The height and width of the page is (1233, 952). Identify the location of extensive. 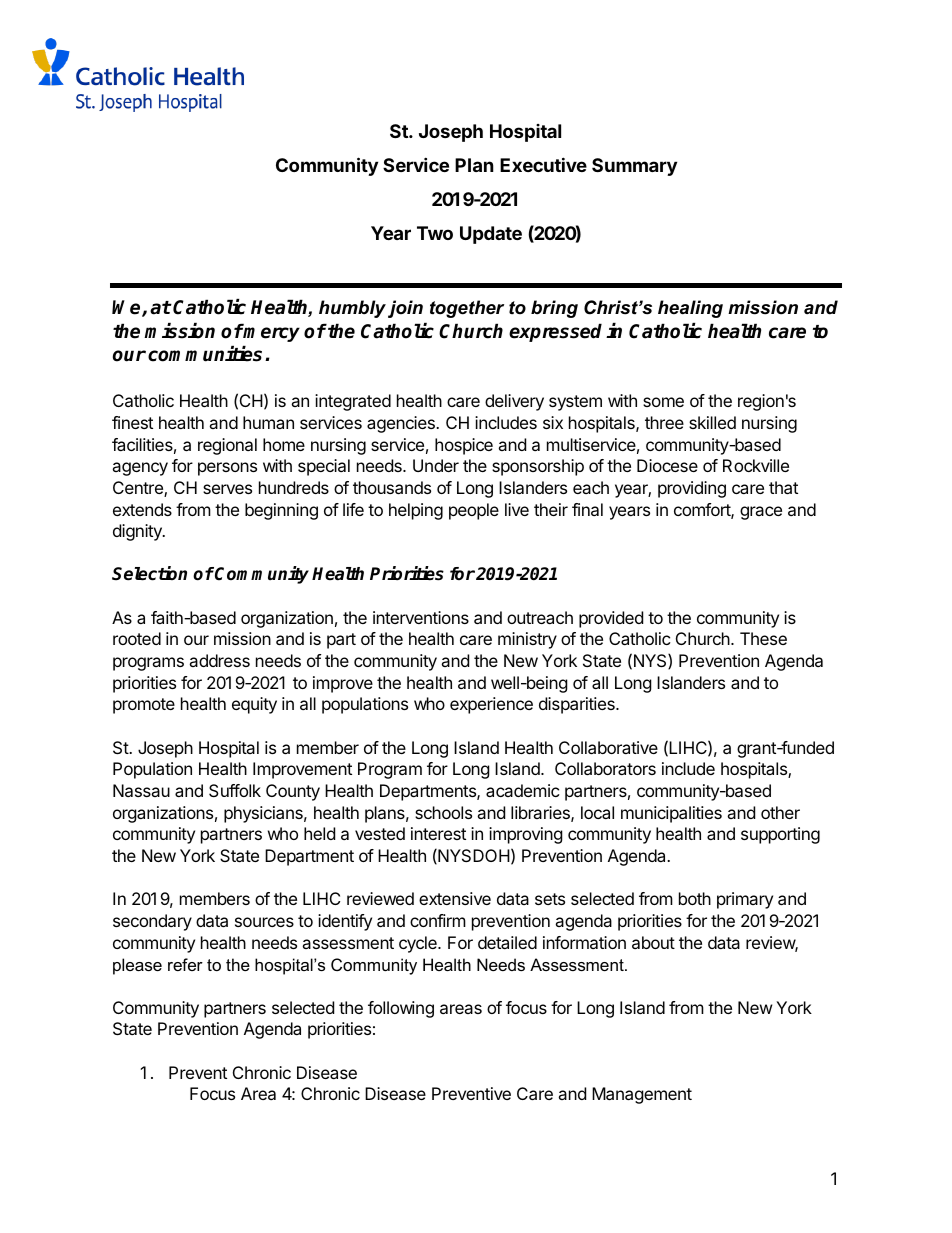
(455, 898).
